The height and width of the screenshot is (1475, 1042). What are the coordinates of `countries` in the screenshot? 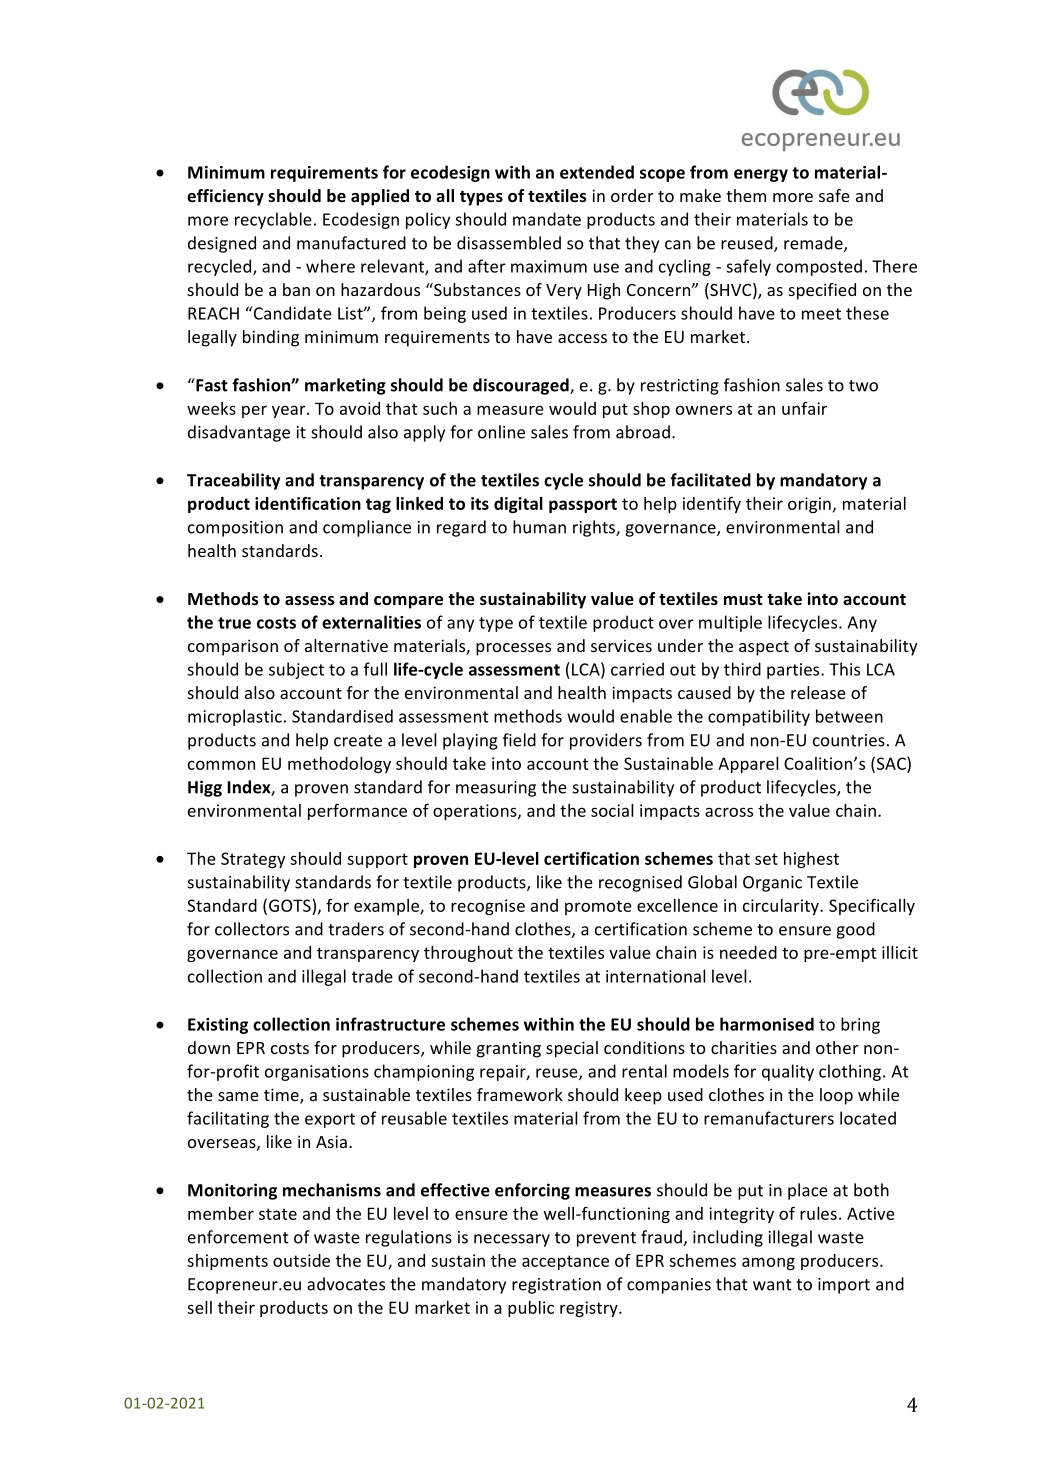 It's located at (849, 740).
